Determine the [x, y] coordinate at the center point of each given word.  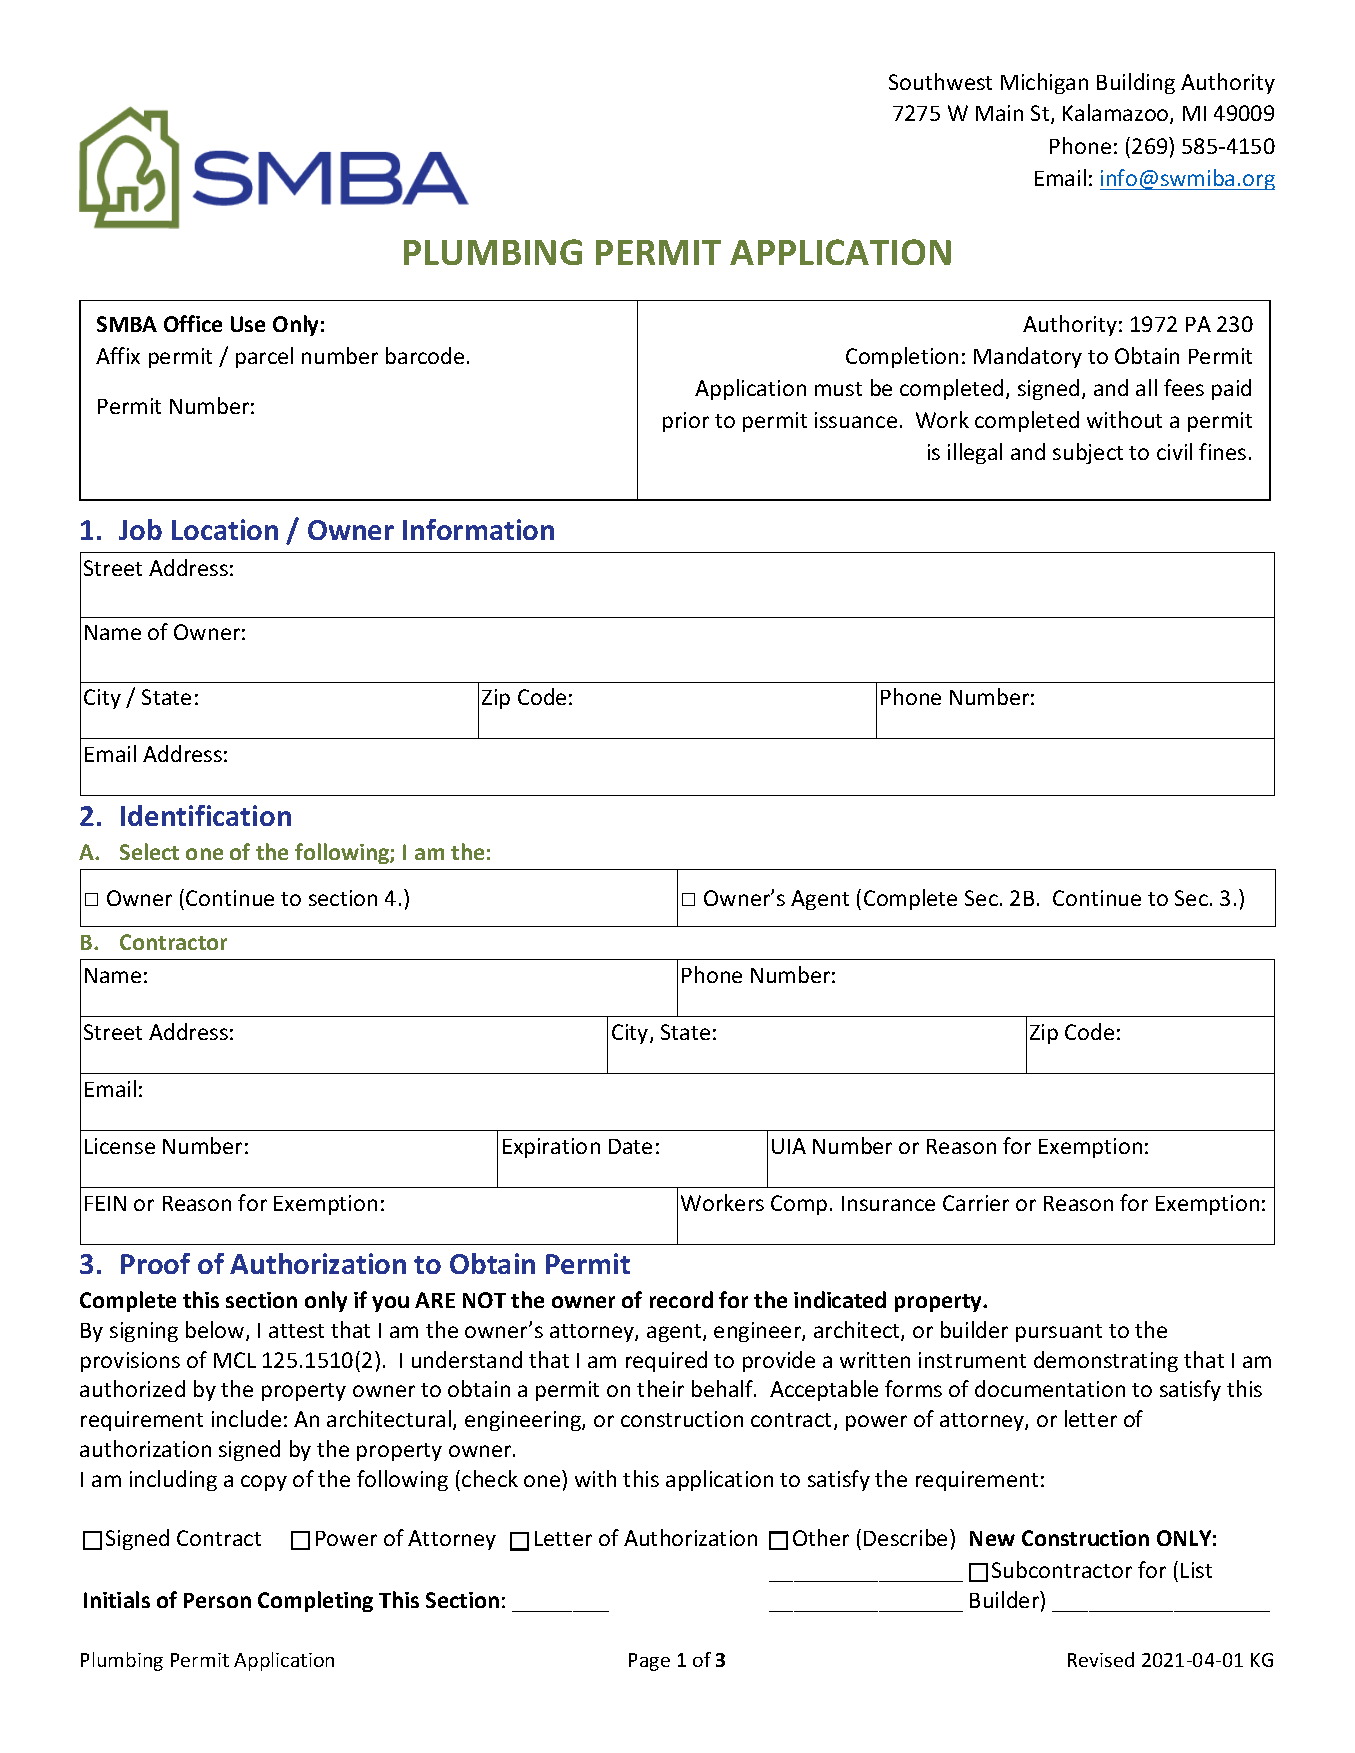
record [681, 1299]
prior [686, 422]
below [216, 1331]
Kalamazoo [1117, 114]
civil [1174, 451]
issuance [856, 420]
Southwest [940, 81]
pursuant [1059, 1333]
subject [1088, 453]
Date [630, 1146]
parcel [264, 357]
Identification [206, 815]
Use [248, 324]
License [120, 1146]
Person [217, 1600]
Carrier [976, 1203]
